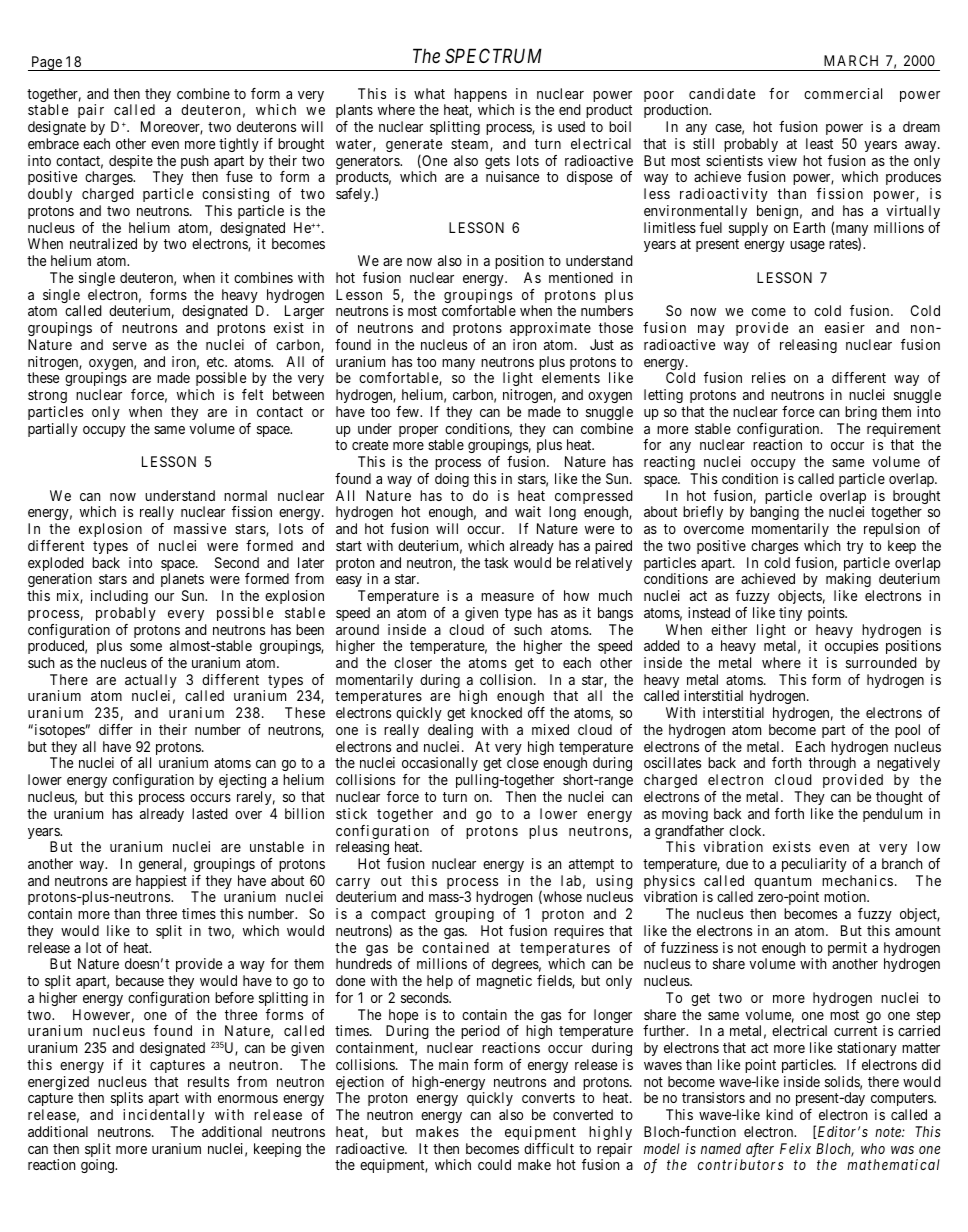  What do you see at coordinates (843, 93) in the screenshot?
I see `commercial` at bounding box center [843, 93].
